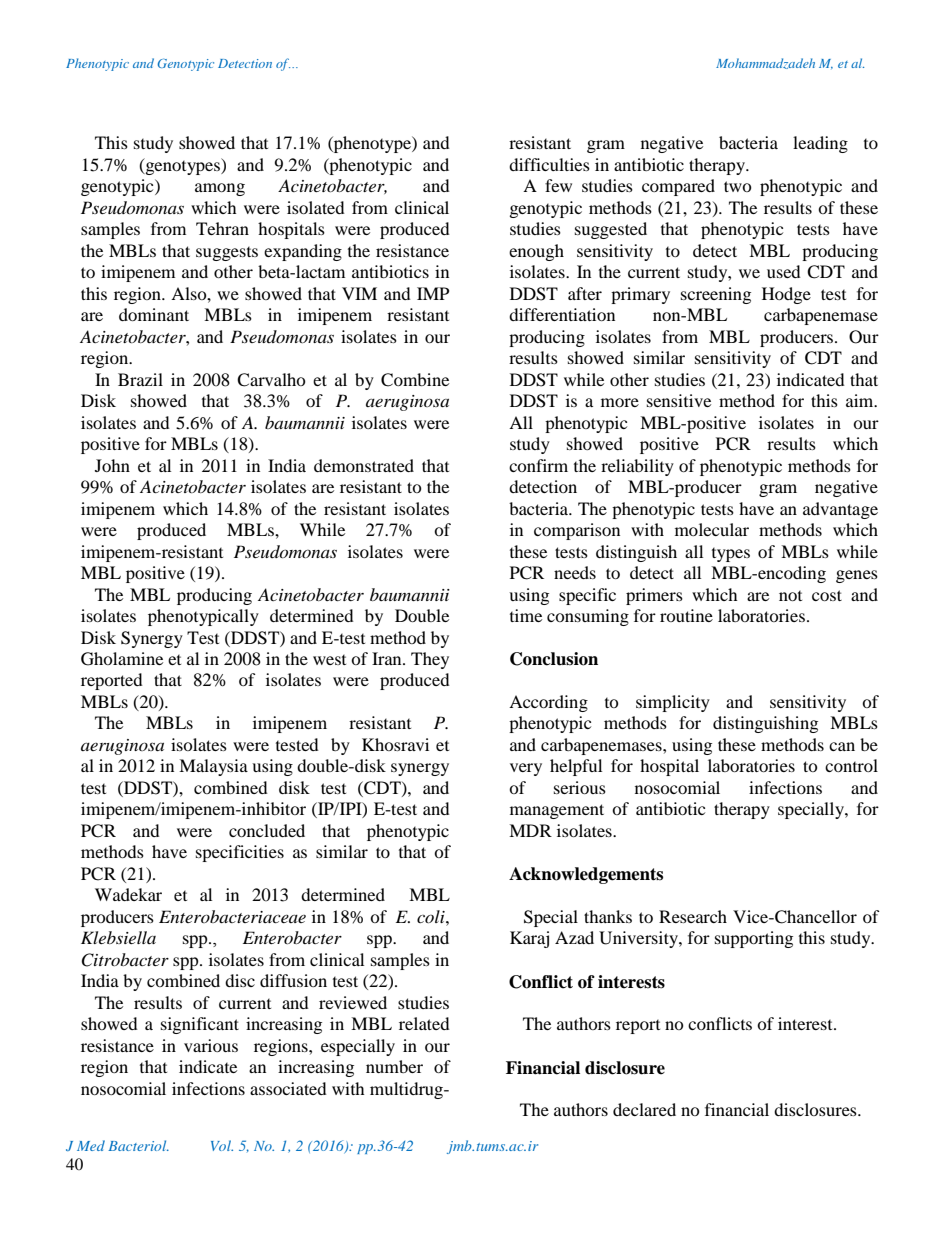  I want to click on Malaysia, so click(213, 767).
